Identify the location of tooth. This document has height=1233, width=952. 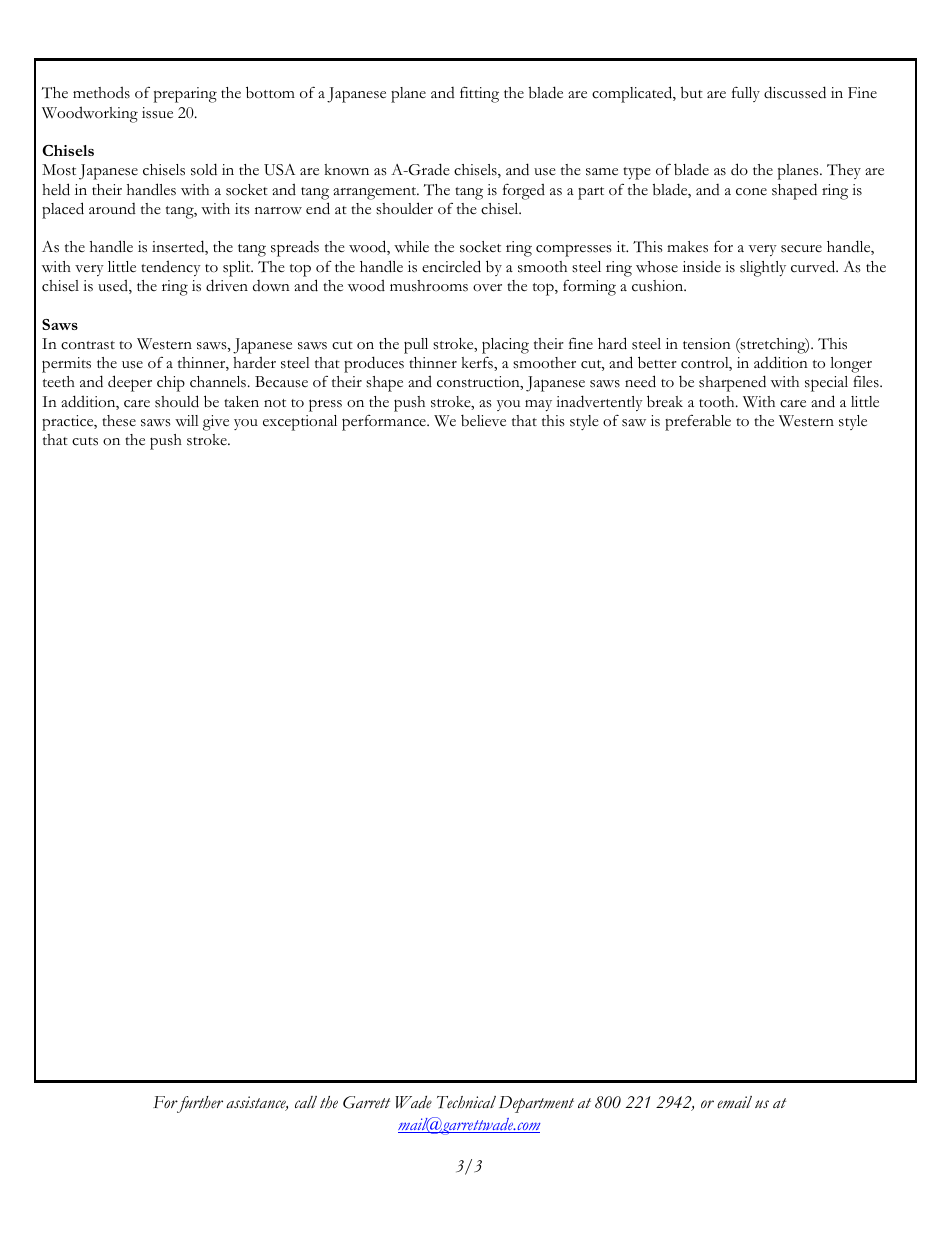
(718, 401).
